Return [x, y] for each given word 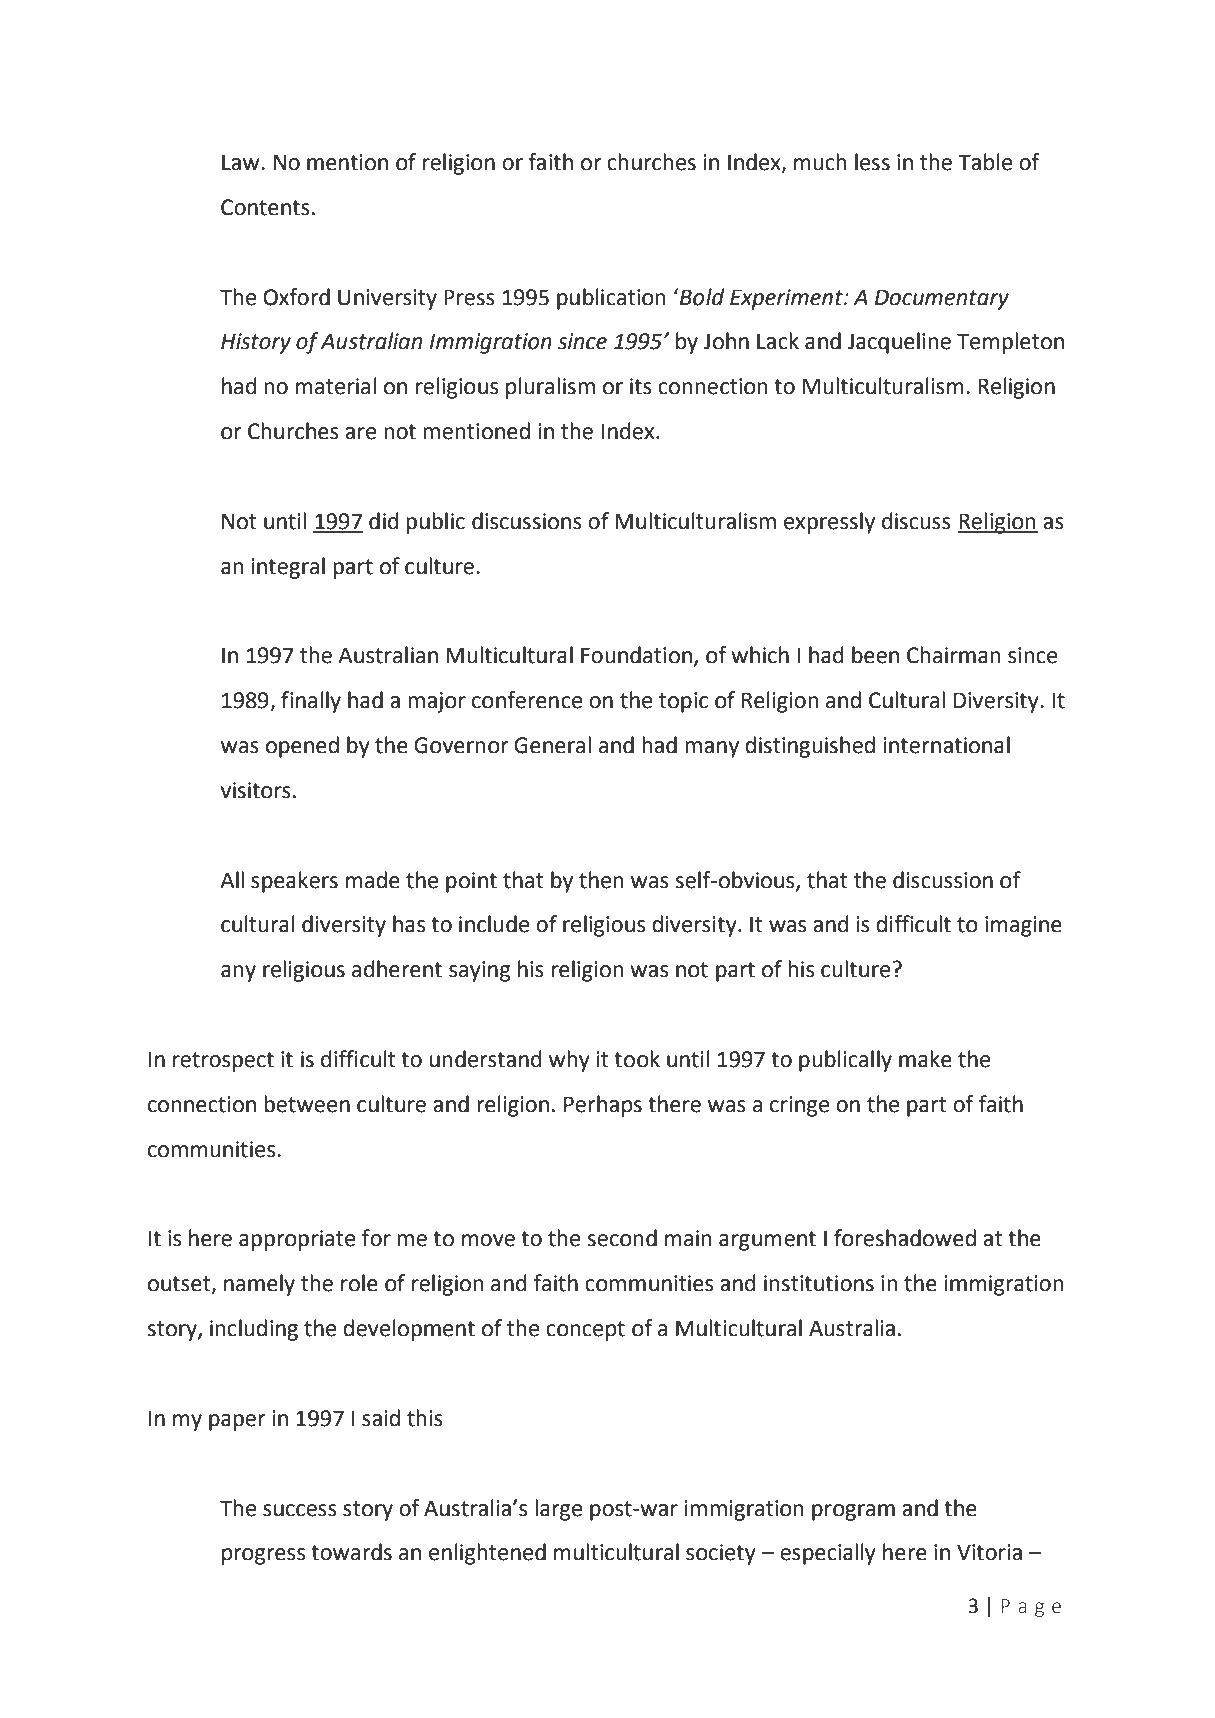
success [300, 1510]
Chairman [954, 655]
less [872, 162]
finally [311, 702]
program [853, 1512]
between [307, 1104]
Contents [265, 207]
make [925, 1059]
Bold [701, 297]
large [558, 1510]
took [637, 1059]
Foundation [636, 655]
